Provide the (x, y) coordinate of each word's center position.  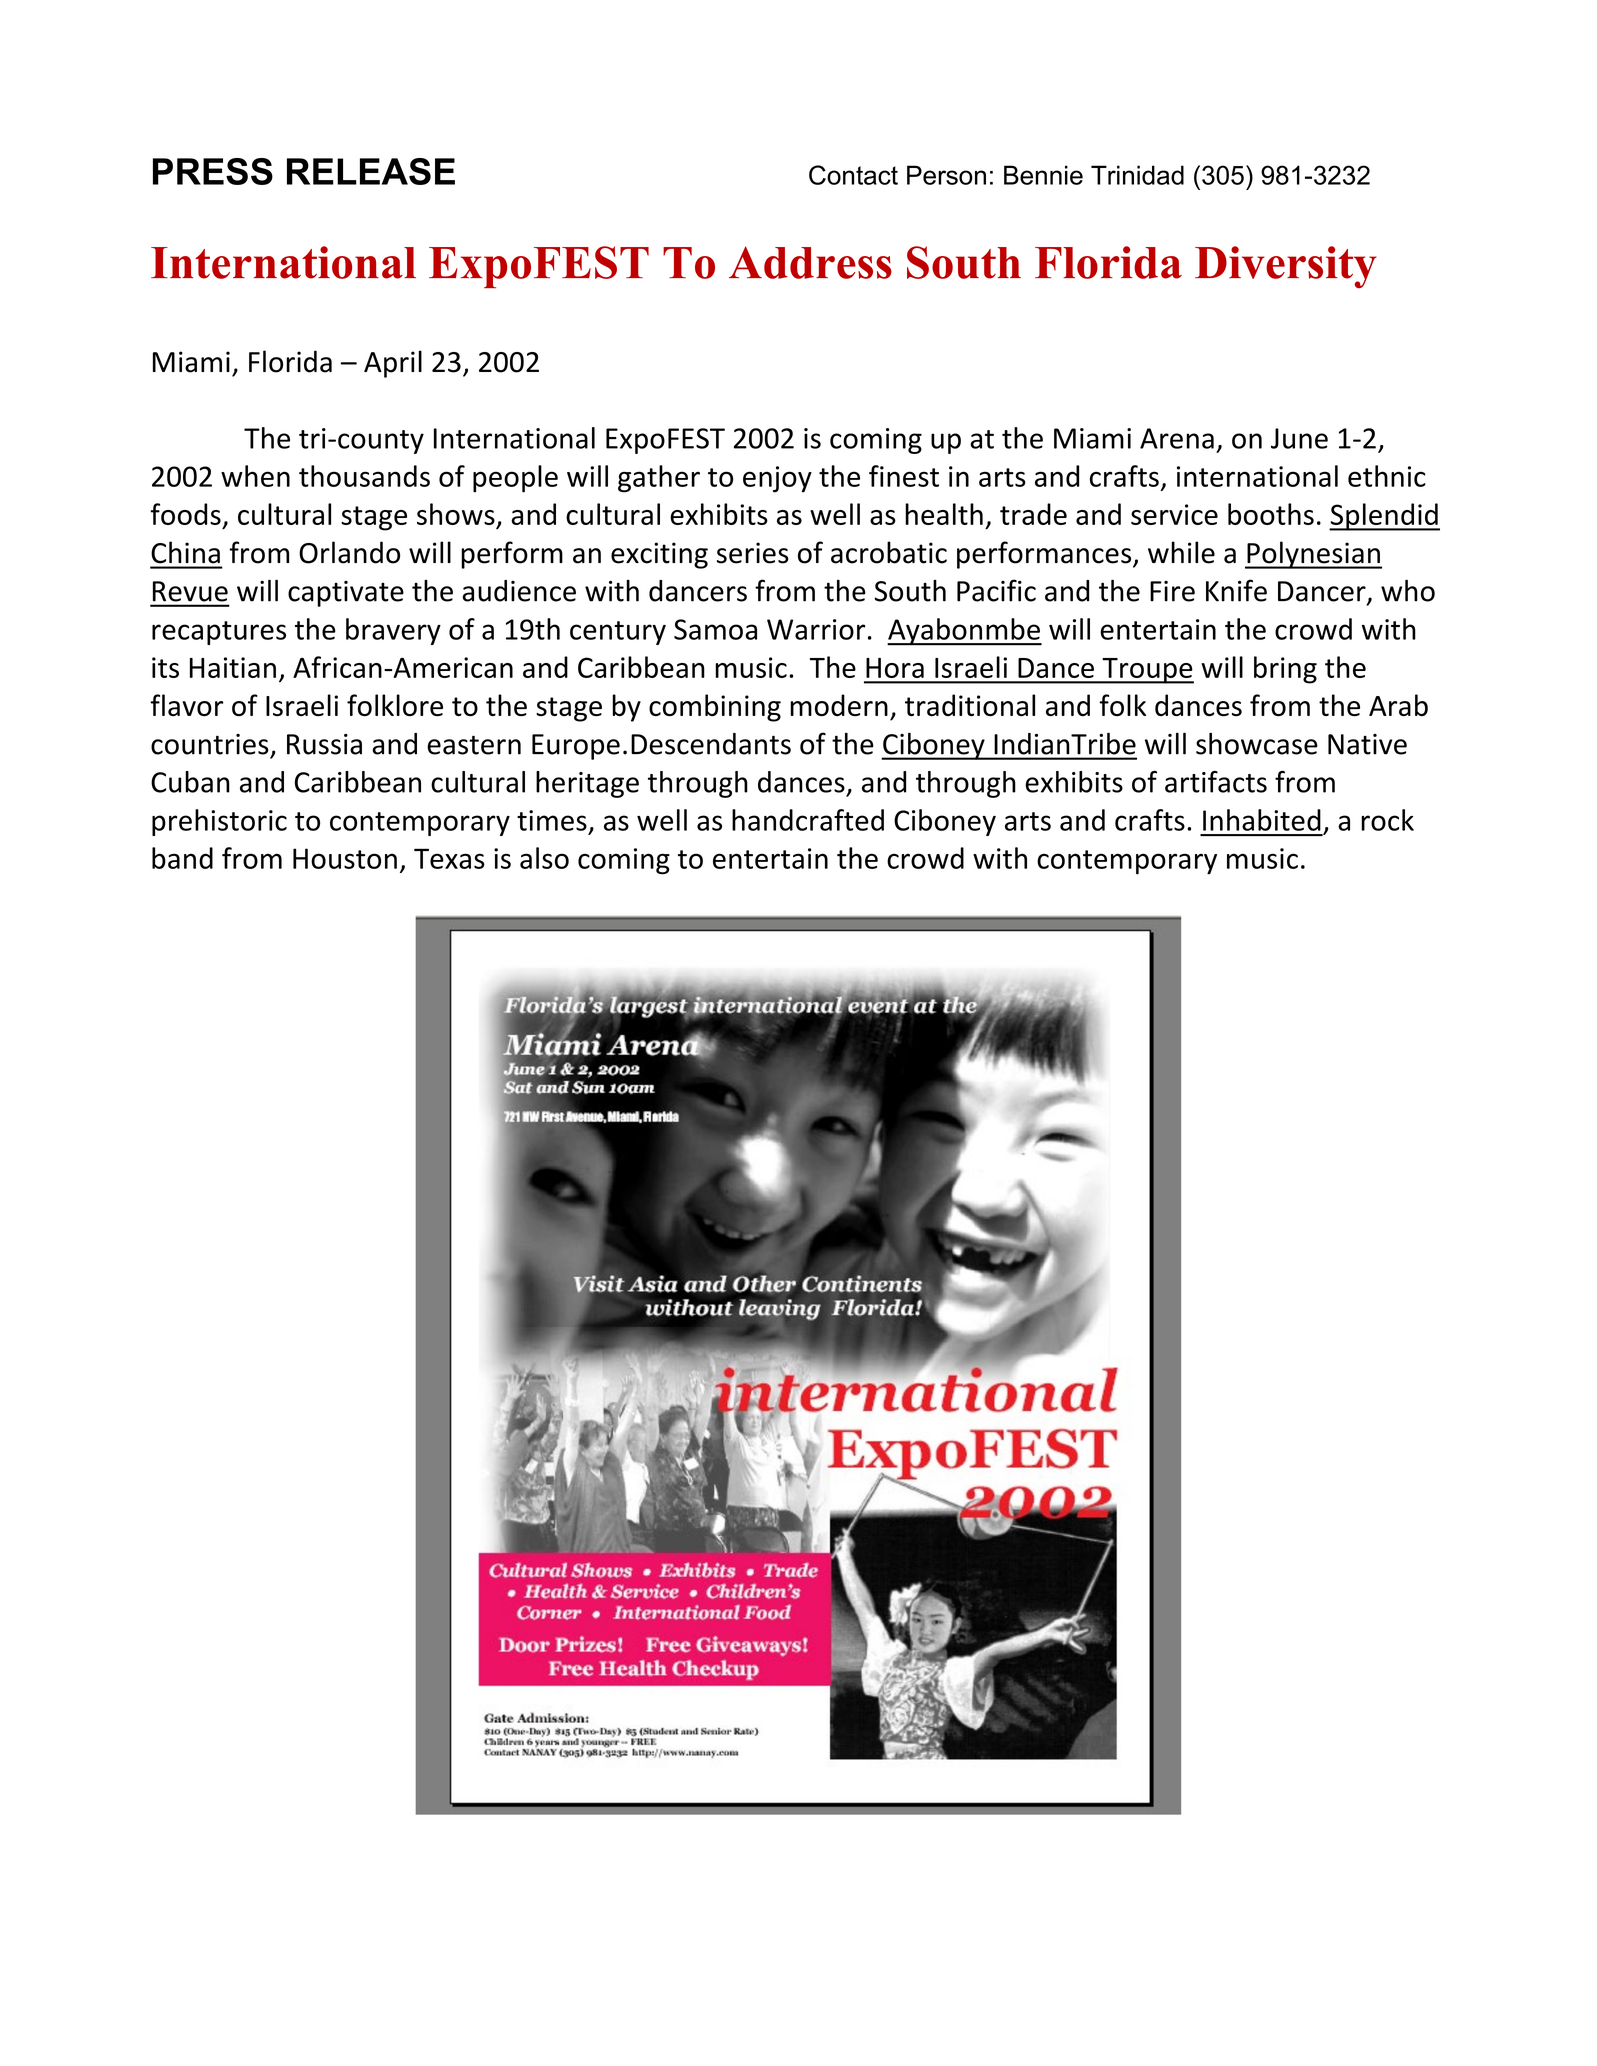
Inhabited (1262, 820)
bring (1285, 670)
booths (1271, 514)
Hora (895, 668)
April (393, 364)
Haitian (233, 667)
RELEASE (371, 171)
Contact (853, 175)
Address (810, 262)
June (1299, 438)
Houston (345, 858)
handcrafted (808, 820)
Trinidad (1137, 175)
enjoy (777, 479)
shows (457, 515)
